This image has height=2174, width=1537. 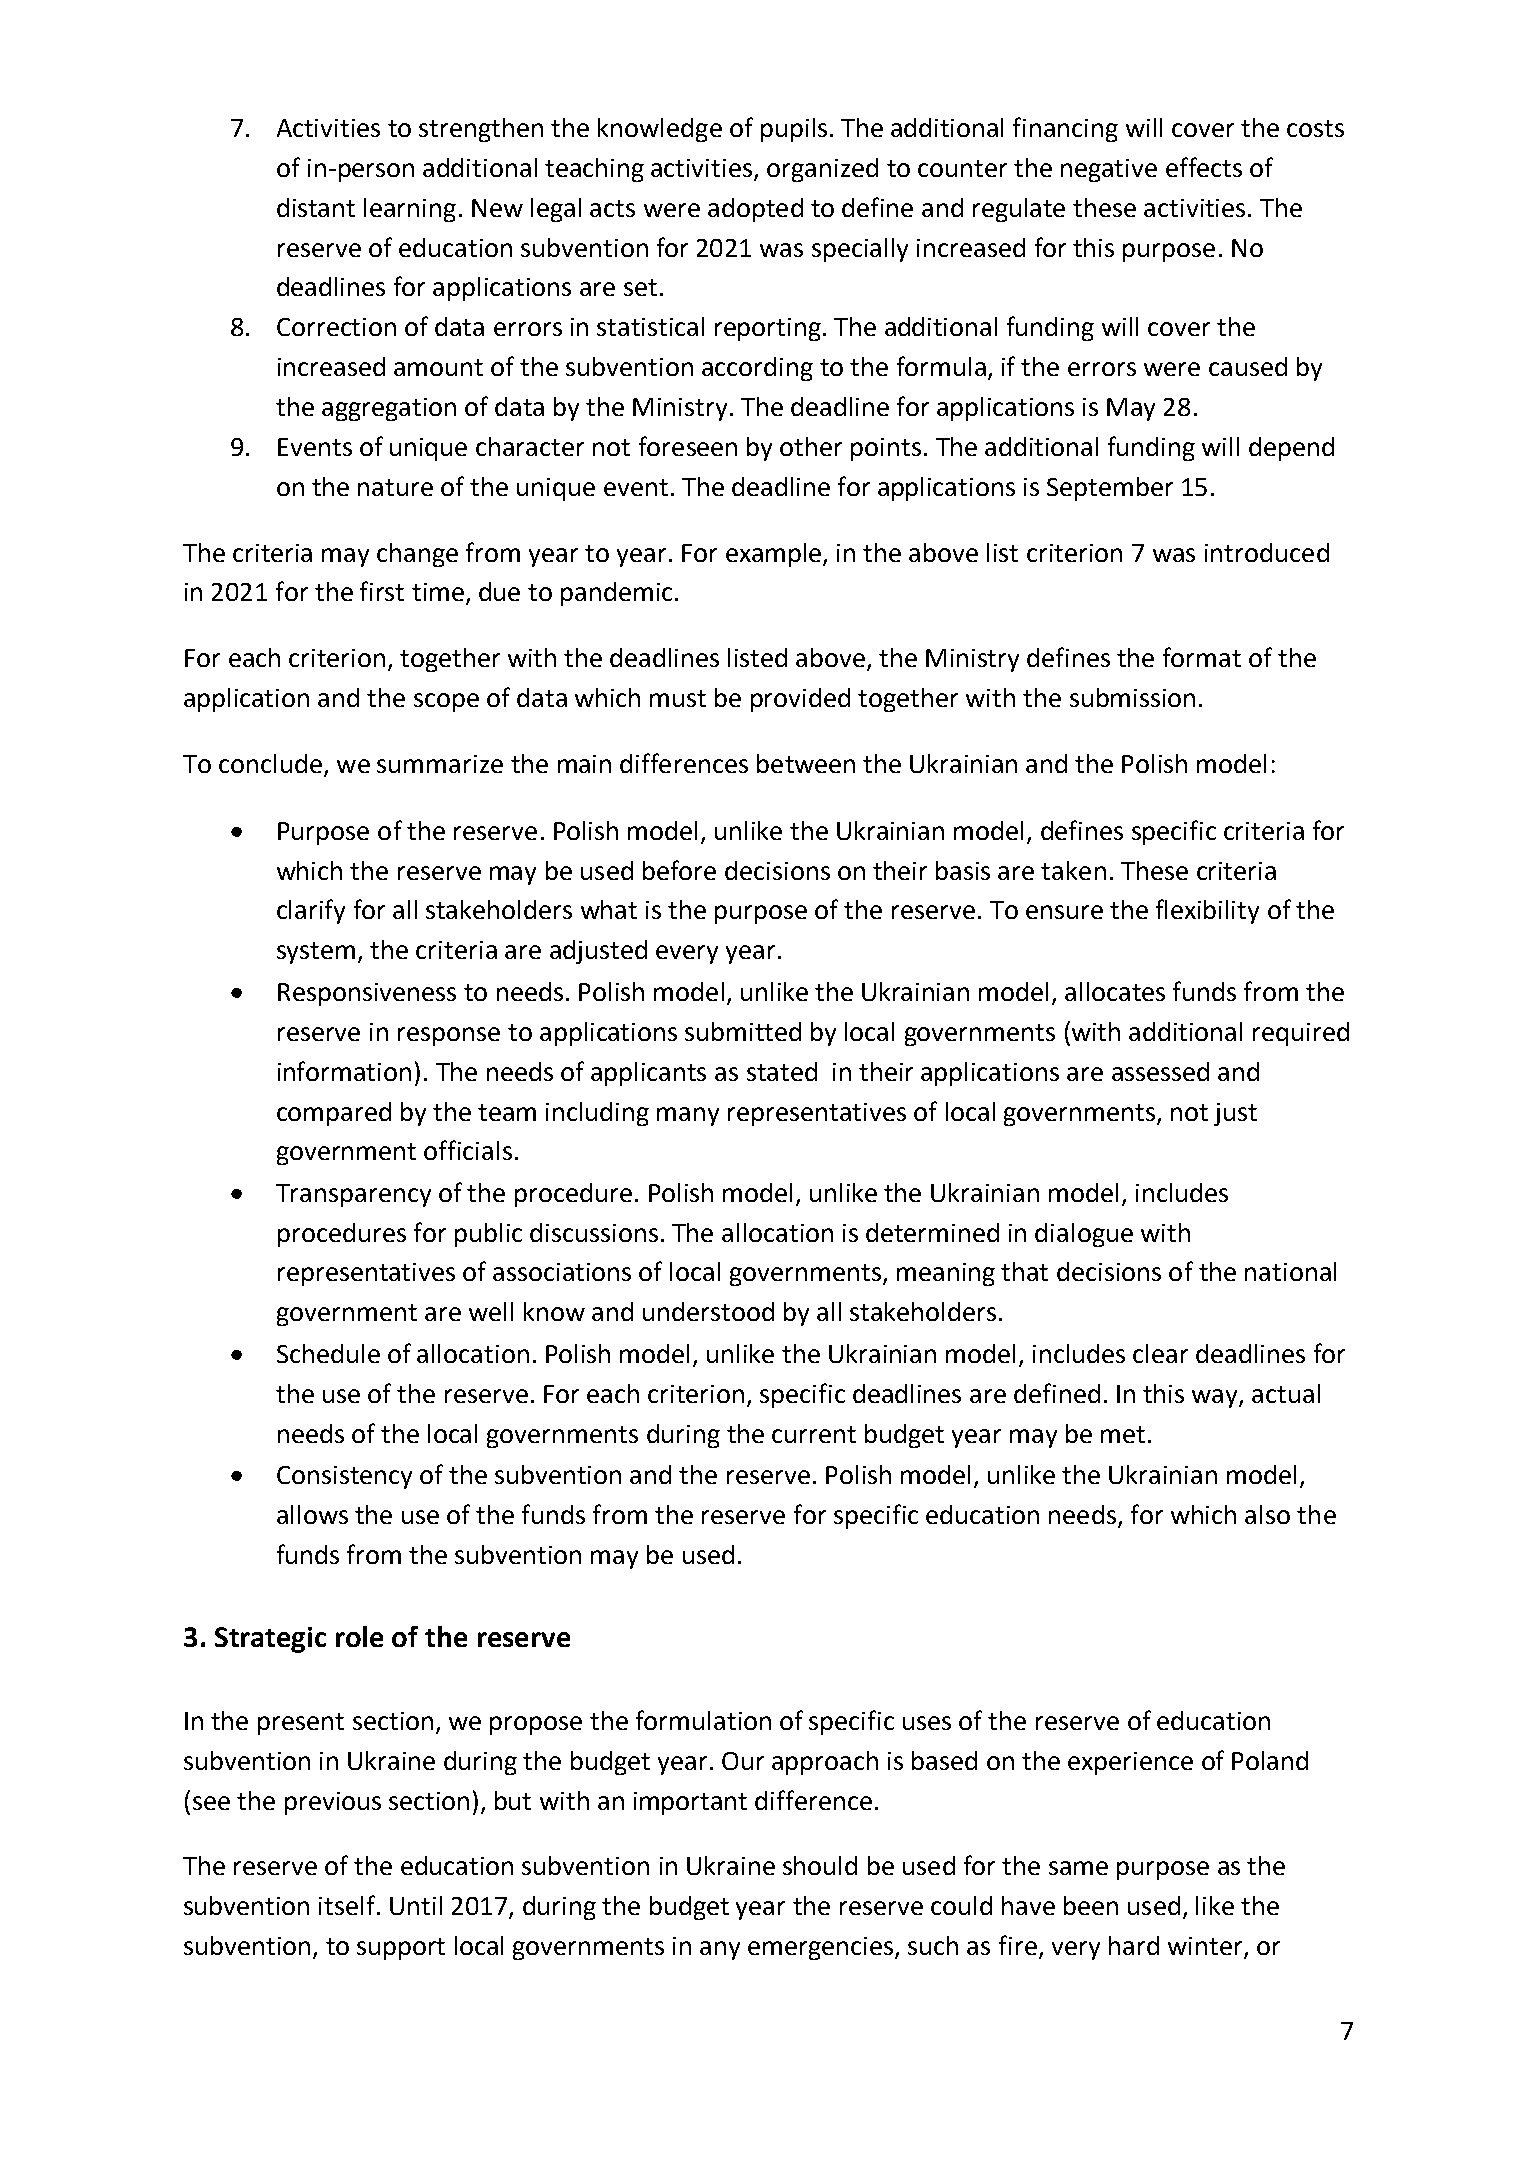 What do you see at coordinates (440, 764) in the image?
I see `summarize` at bounding box center [440, 764].
